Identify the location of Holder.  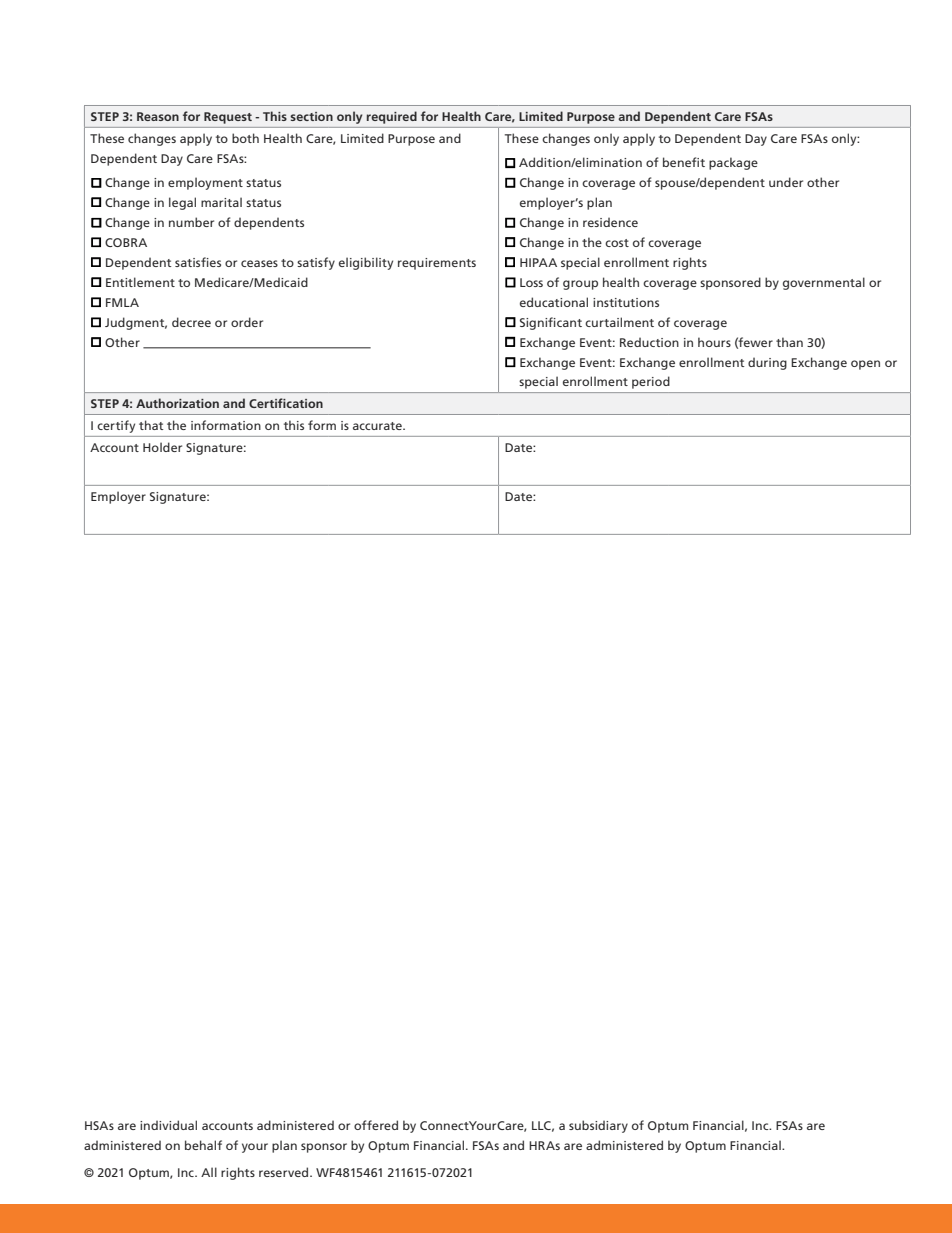
(162, 447).
